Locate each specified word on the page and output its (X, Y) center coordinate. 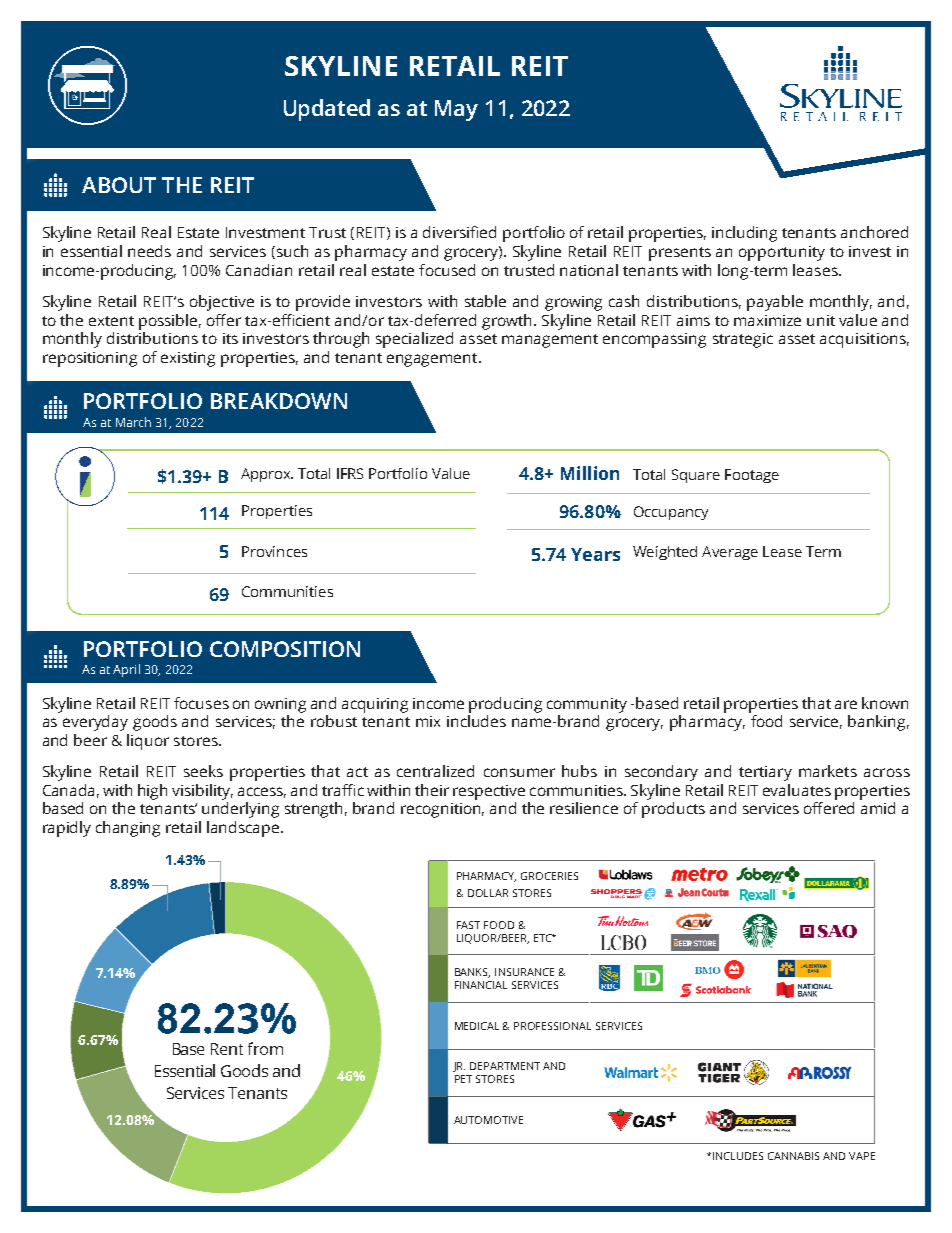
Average (730, 553)
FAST (468, 925)
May (456, 110)
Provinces (274, 551)
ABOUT (119, 185)
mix (428, 721)
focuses (201, 703)
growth (508, 322)
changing (128, 829)
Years (595, 554)
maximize (767, 320)
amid (878, 808)
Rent (227, 1049)
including (744, 234)
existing (188, 359)
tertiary (765, 773)
